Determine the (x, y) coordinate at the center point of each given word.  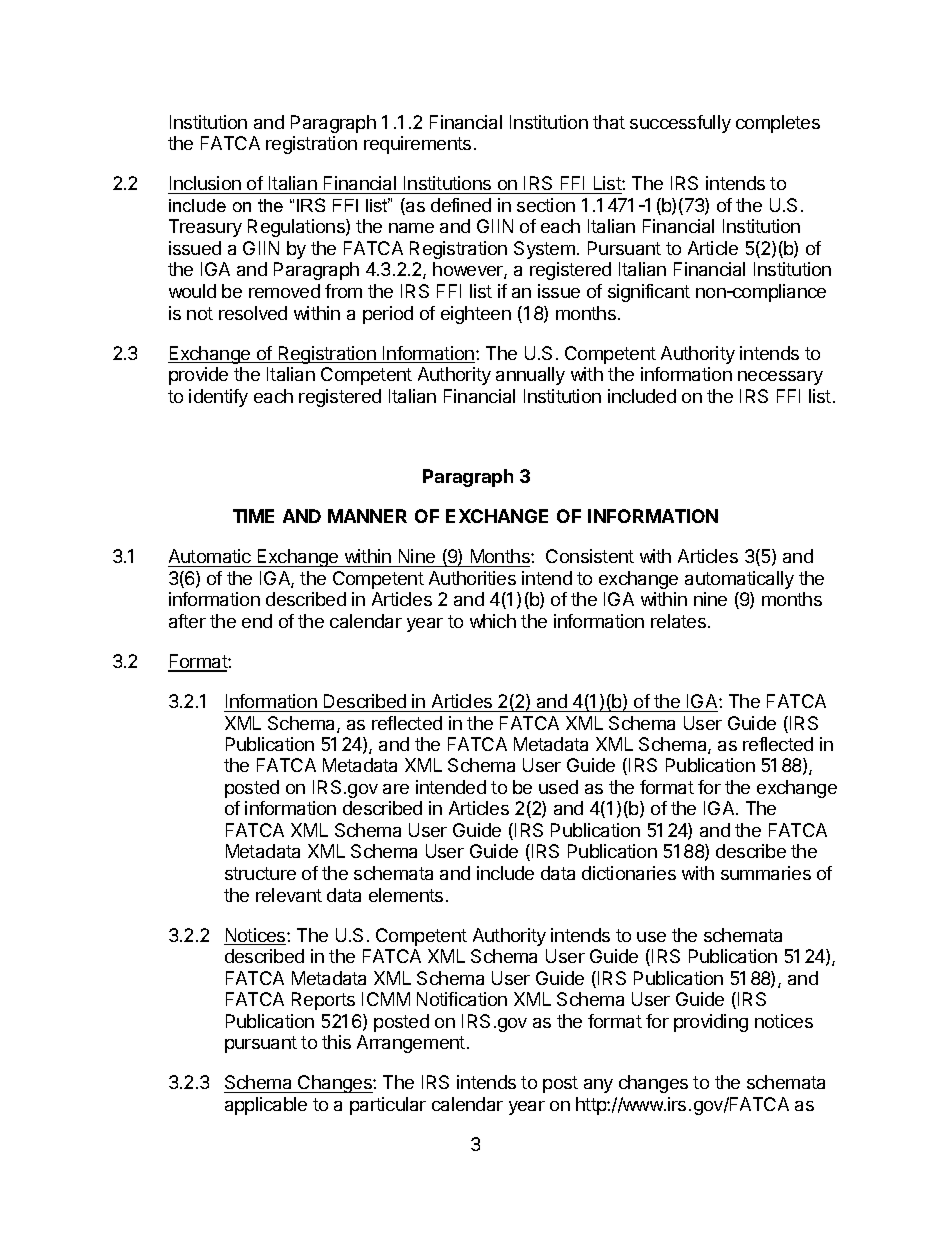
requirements (417, 145)
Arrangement (411, 1044)
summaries (766, 873)
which (493, 621)
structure (260, 873)
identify (218, 398)
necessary (780, 378)
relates (678, 621)
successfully (680, 124)
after (187, 621)
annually (530, 376)
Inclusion (205, 185)
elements (406, 895)
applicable (266, 1106)
